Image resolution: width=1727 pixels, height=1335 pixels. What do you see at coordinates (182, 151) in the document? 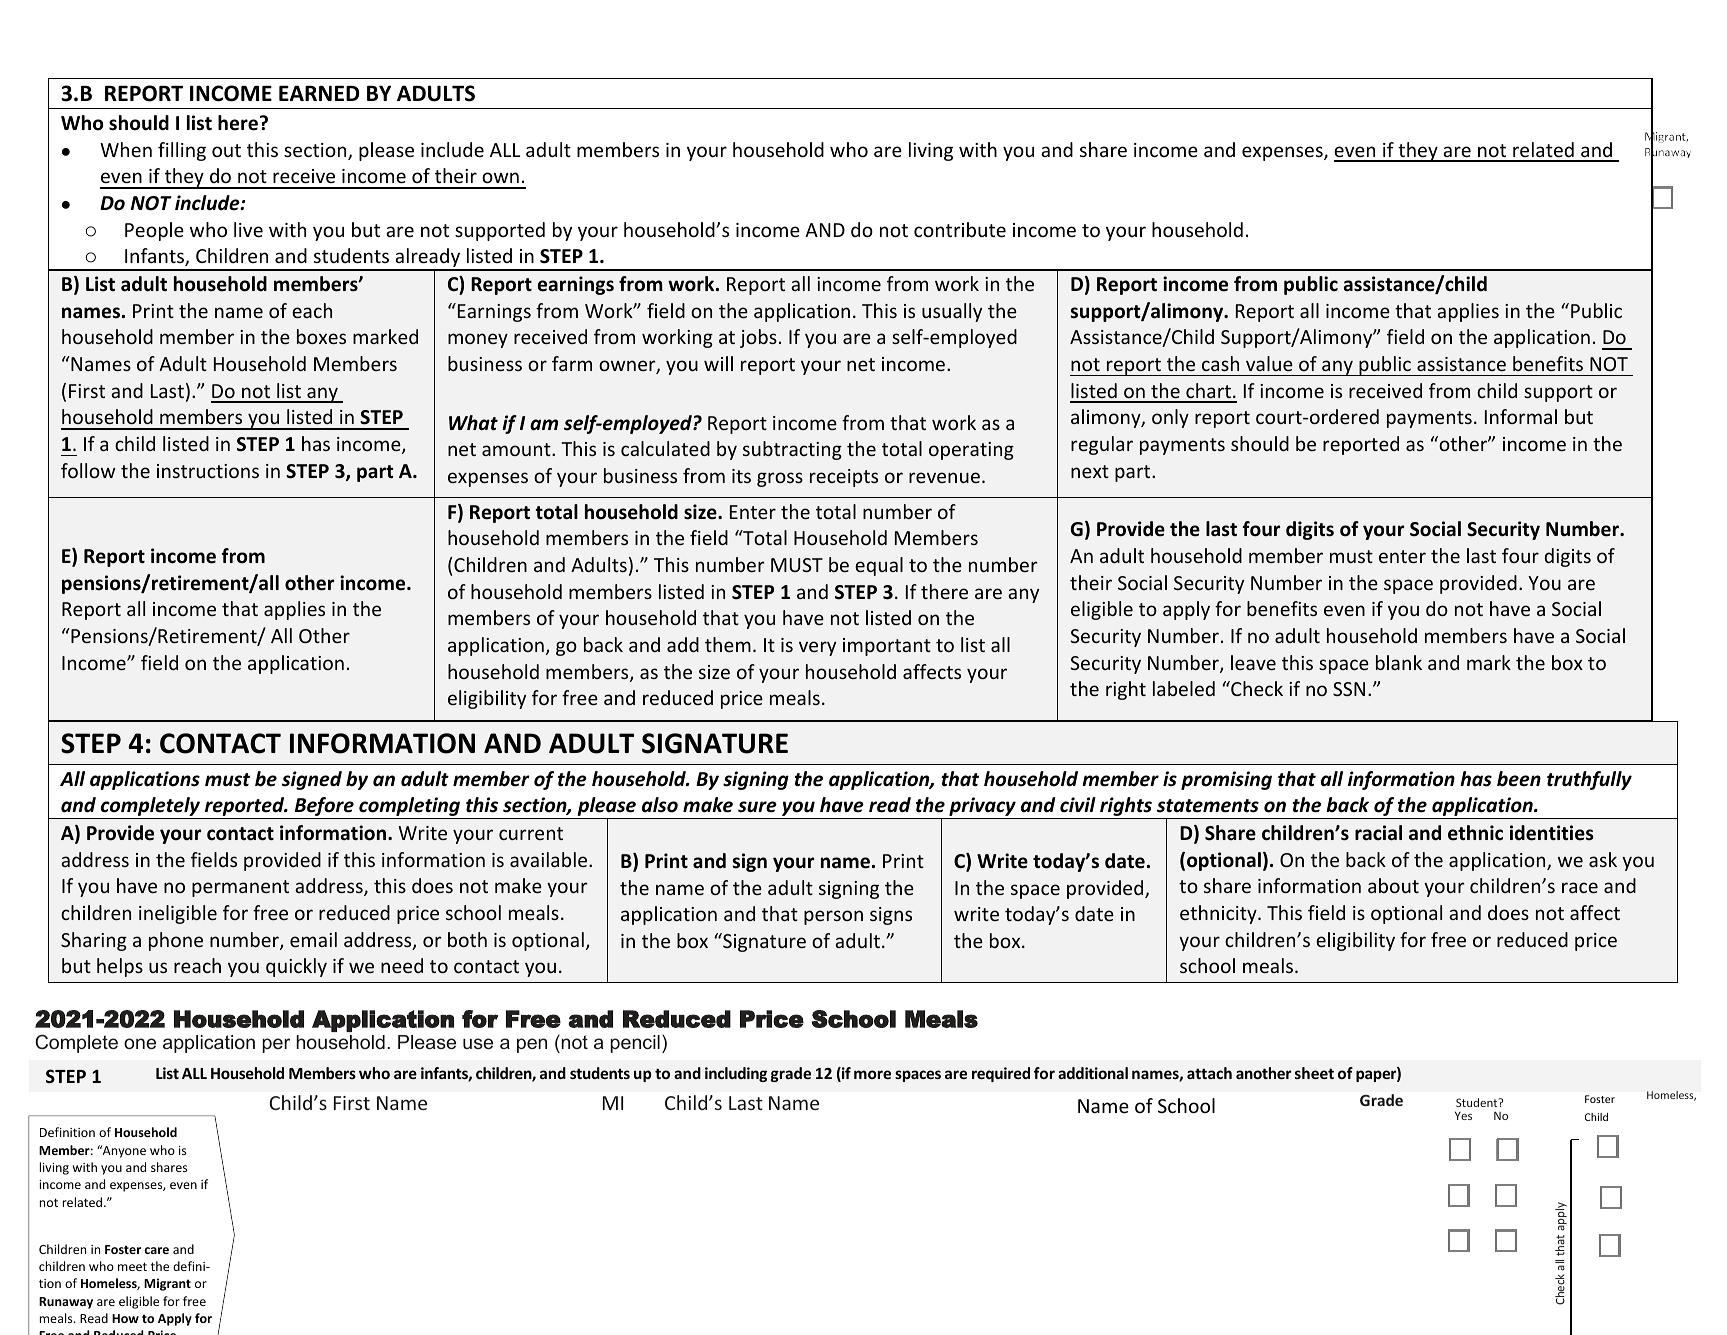
I see `filling` at bounding box center [182, 151].
